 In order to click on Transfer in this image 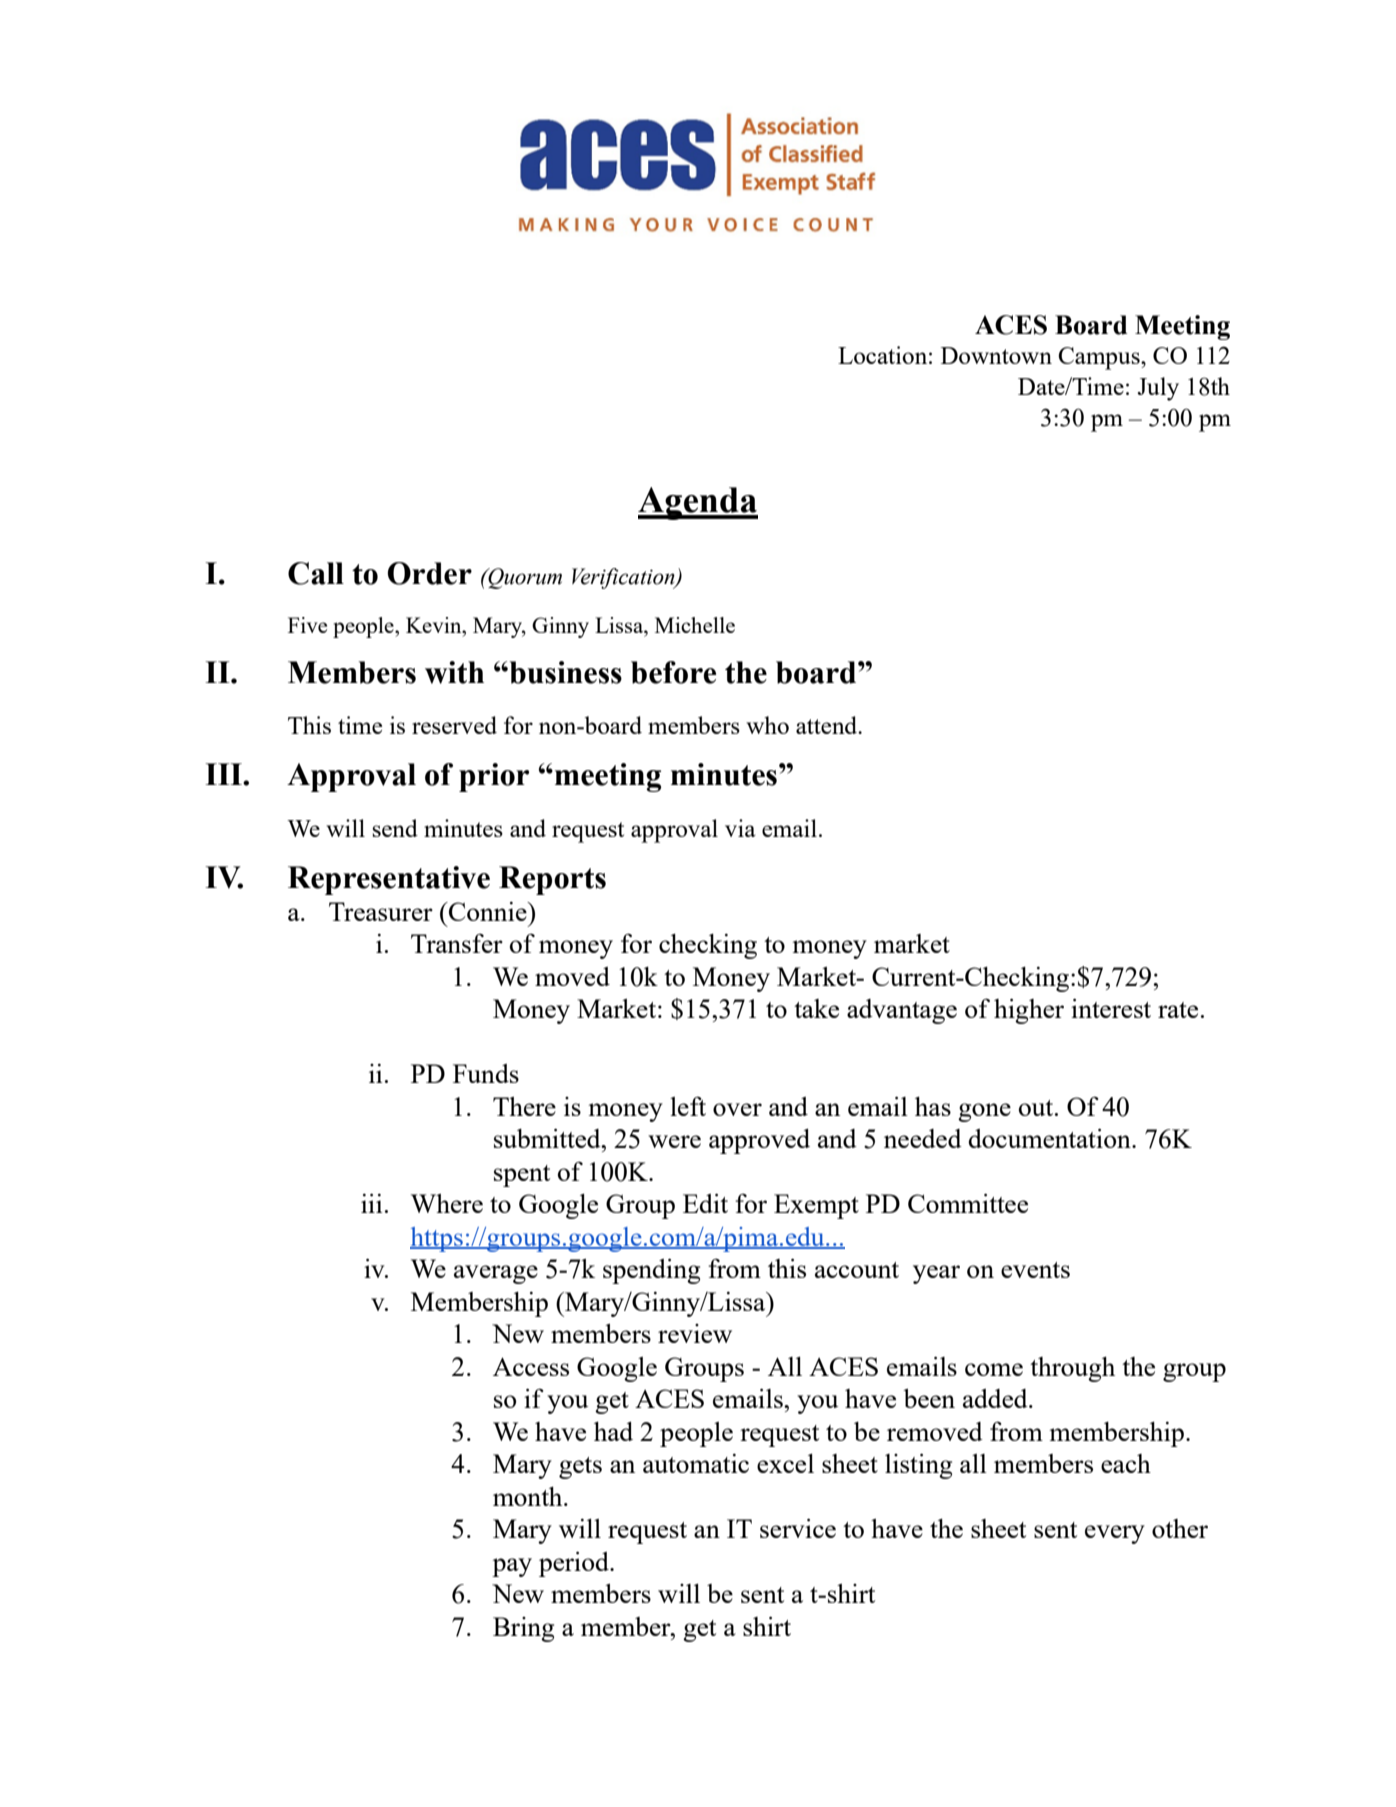, I will do `click(457, 943)`.
